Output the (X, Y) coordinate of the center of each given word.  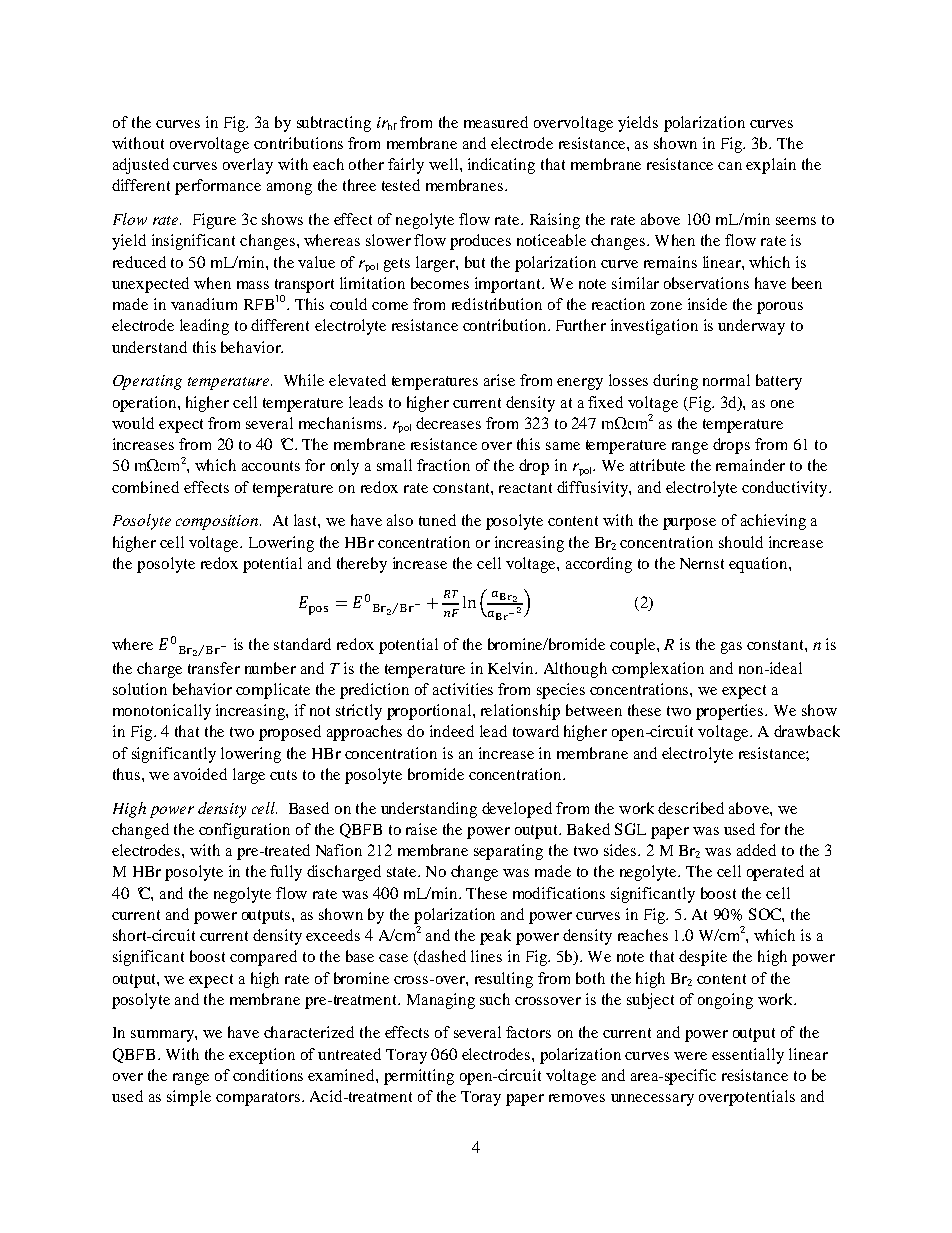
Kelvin (512, 668)
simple (189, 1098)
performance (218, 187)
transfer (214, 668)
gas (731, 648)
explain (771, 166)
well (445, 164)
